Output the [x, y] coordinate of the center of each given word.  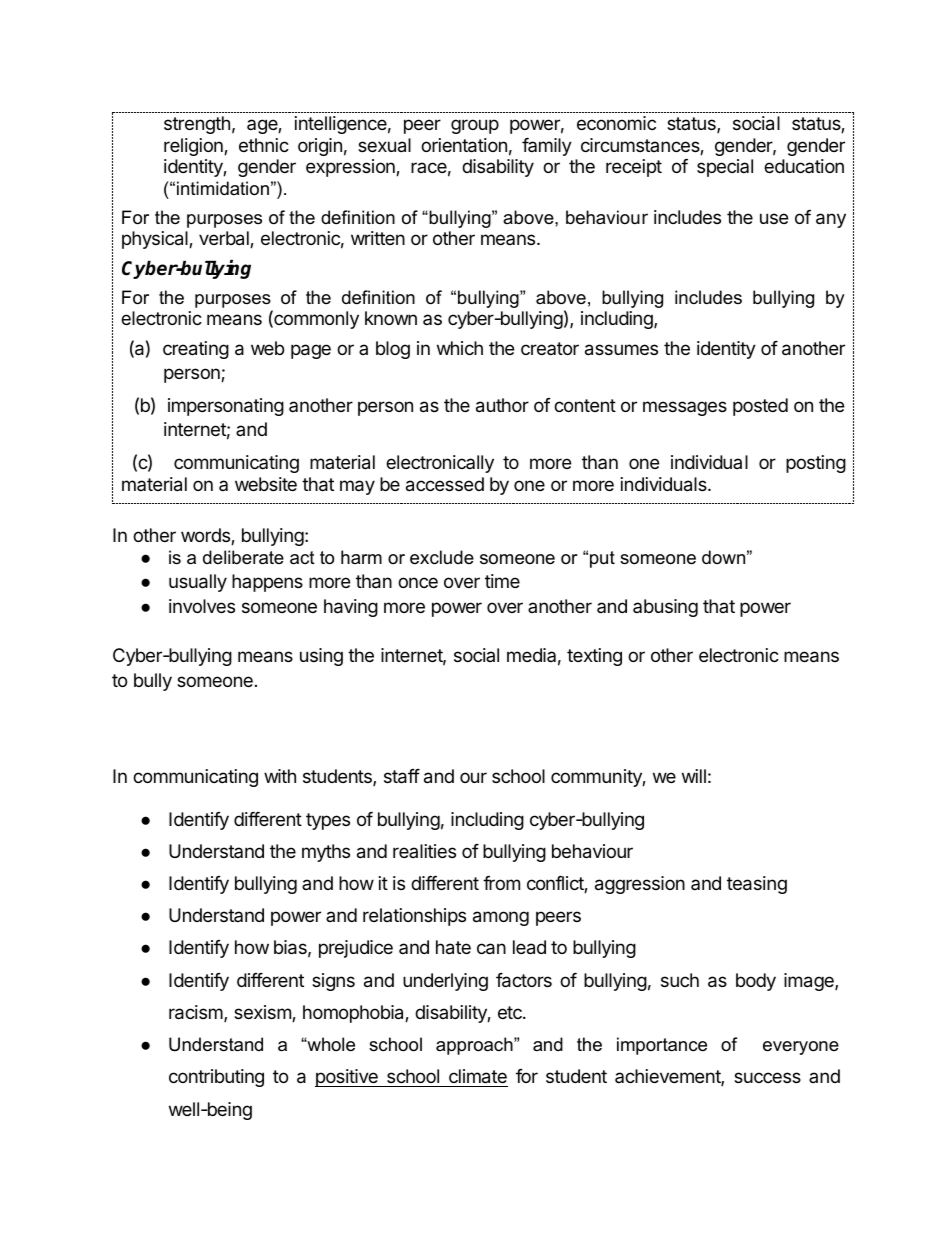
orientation [464, 145]
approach [475, 1046]
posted [760, 407]
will [694, 776]
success [767, 1077]
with [280, 776]
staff [402, 776]
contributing [216, 1078]
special [725, 168]
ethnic [264, 145]
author [502, 405]
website [266, 484]
